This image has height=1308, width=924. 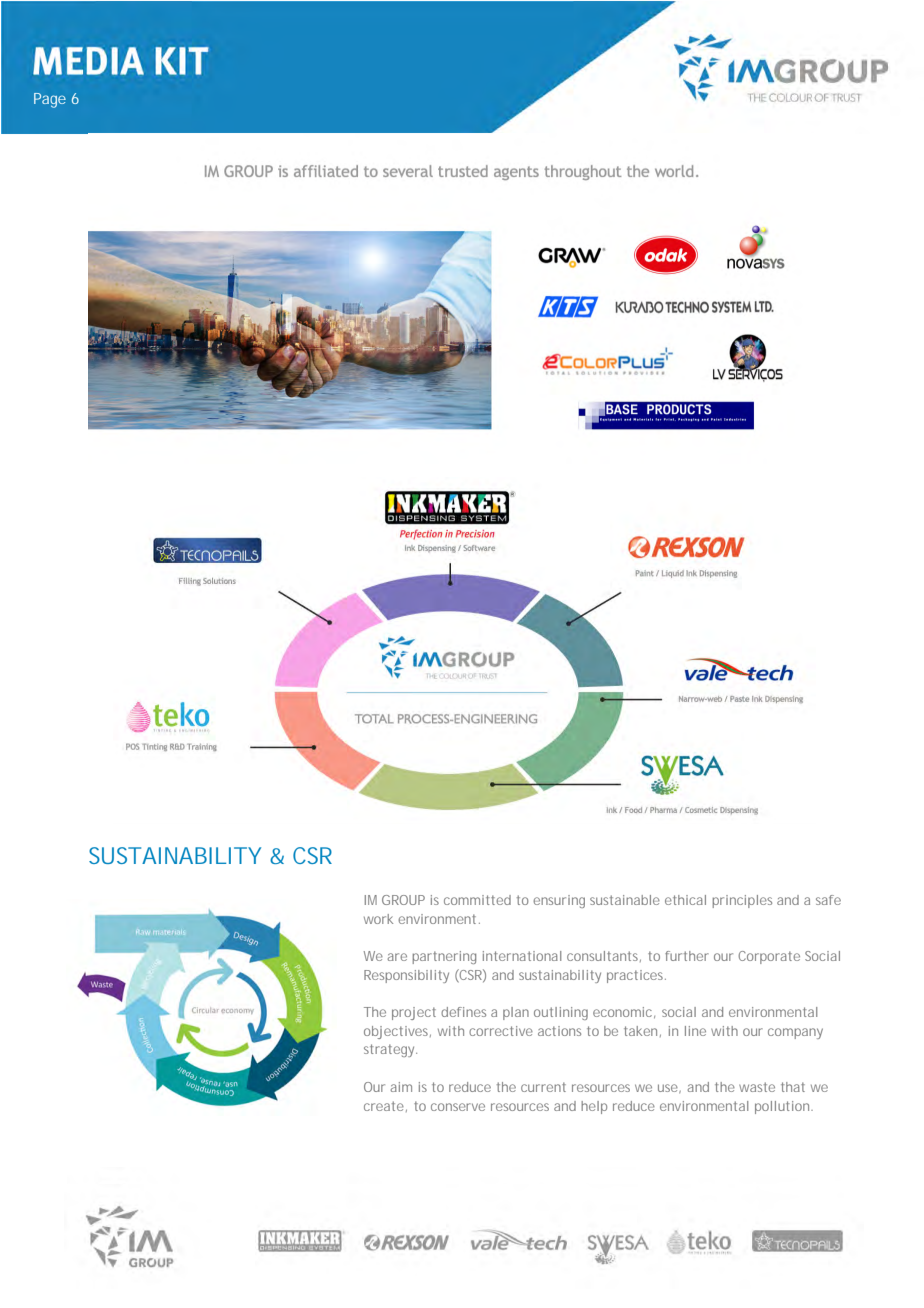 What do you see at coordinates (378, 919) in the image?
I see `work` at bounding box center [378, 919].
